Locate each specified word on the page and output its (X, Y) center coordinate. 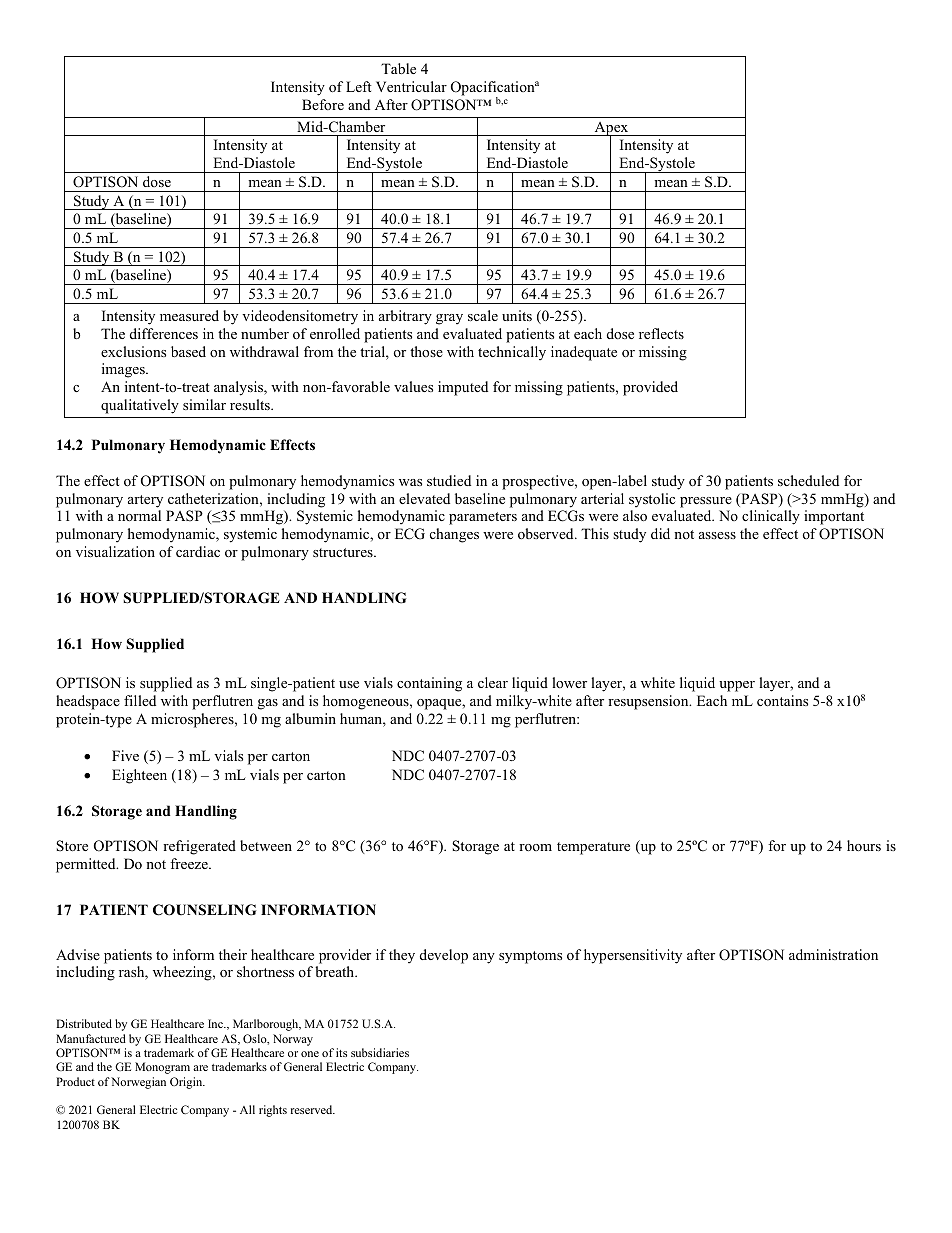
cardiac (198, 551)
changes (454, 535)
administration (833, 954)
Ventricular (411, 86)
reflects (661, 333)
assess (717, 535)
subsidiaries (380, 1052)
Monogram (162, 1068)
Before (323, 104)
